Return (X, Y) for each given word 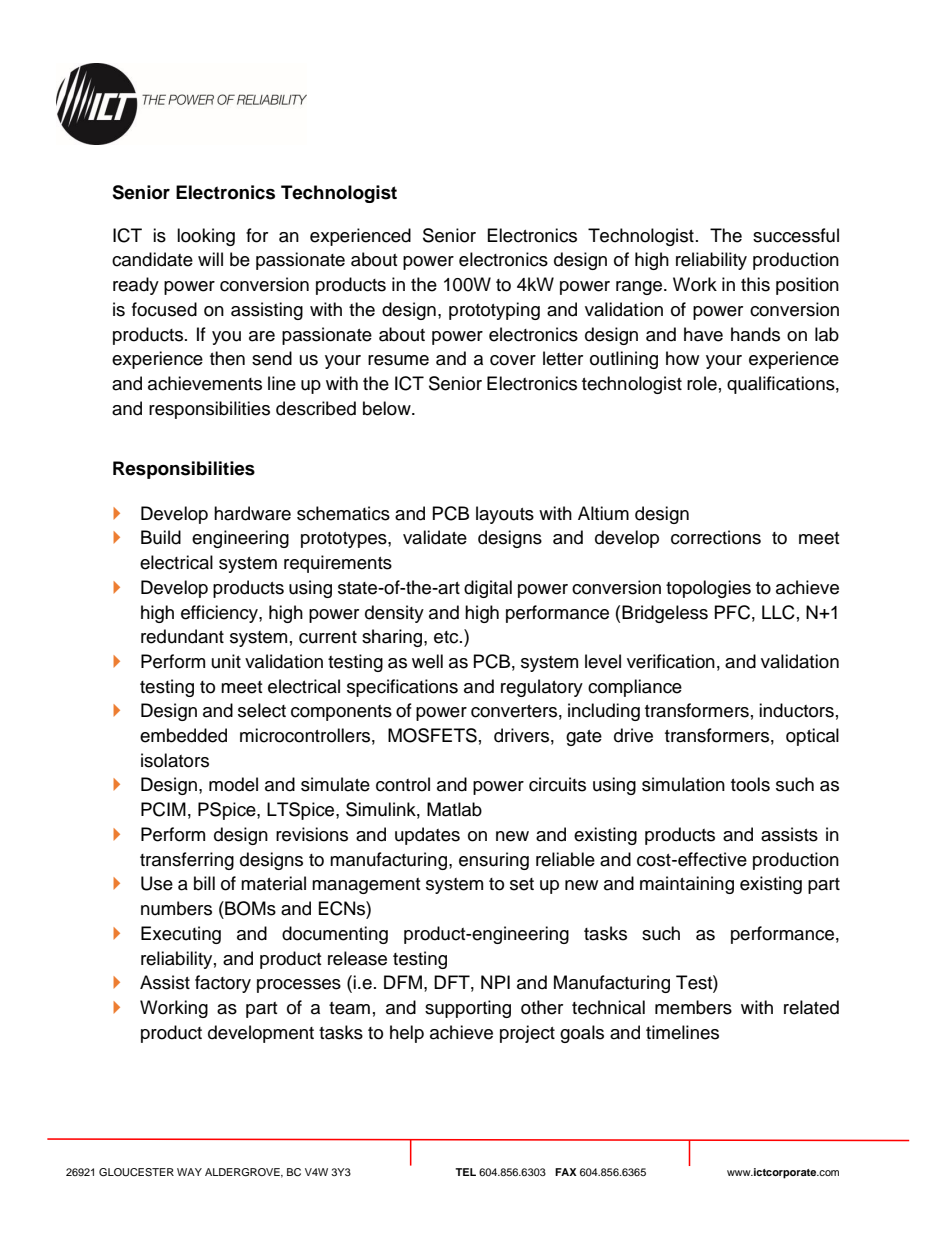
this (755, 284)
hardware (252, 513)
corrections (716, 537)
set (522, 884)
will (210, 259)
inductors (796, 710)
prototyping (494, 311)
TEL (465, 1172)
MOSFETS (432, 735)
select (262, 710)
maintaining (687, 885)
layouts (505, 515)
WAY (189, 1172)
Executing (181, 935)
